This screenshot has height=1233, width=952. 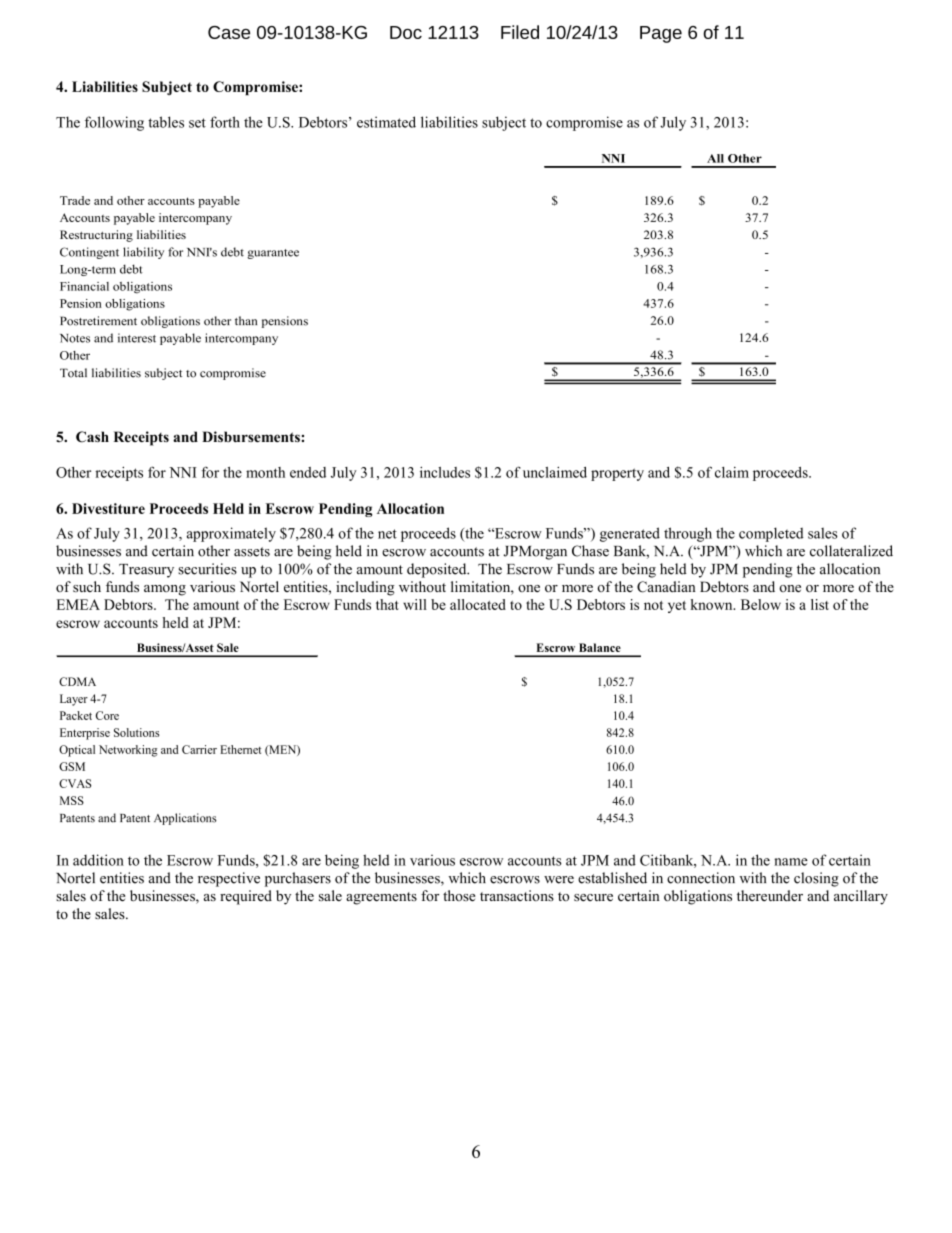 I want to click on includes, so click(x=445, y=472).
